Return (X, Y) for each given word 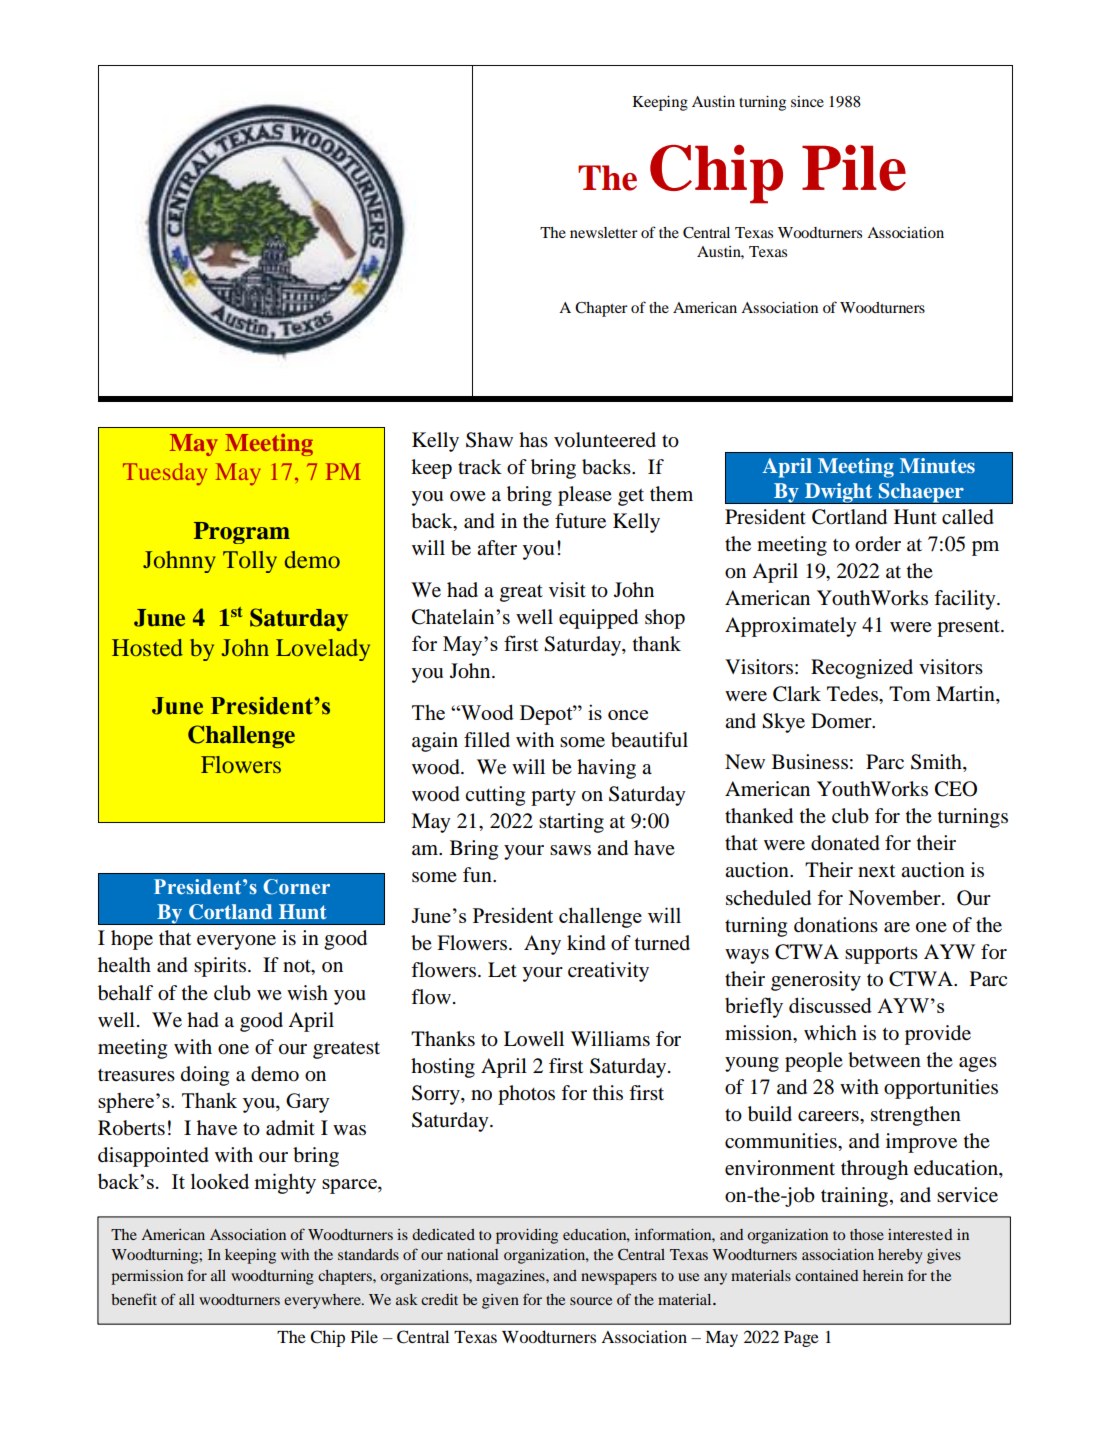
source (591, 1301)
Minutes (937, 465)
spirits (221, 967)
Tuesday (165, 474)
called (968, 517)
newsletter (604, 232)
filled (487, 740)
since (807, 101)
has (533, 439)
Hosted (147, 647)
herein (883, 1275)
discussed (830, 1005)
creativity (608, 972)
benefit (134, 1299)
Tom (910, 694)
